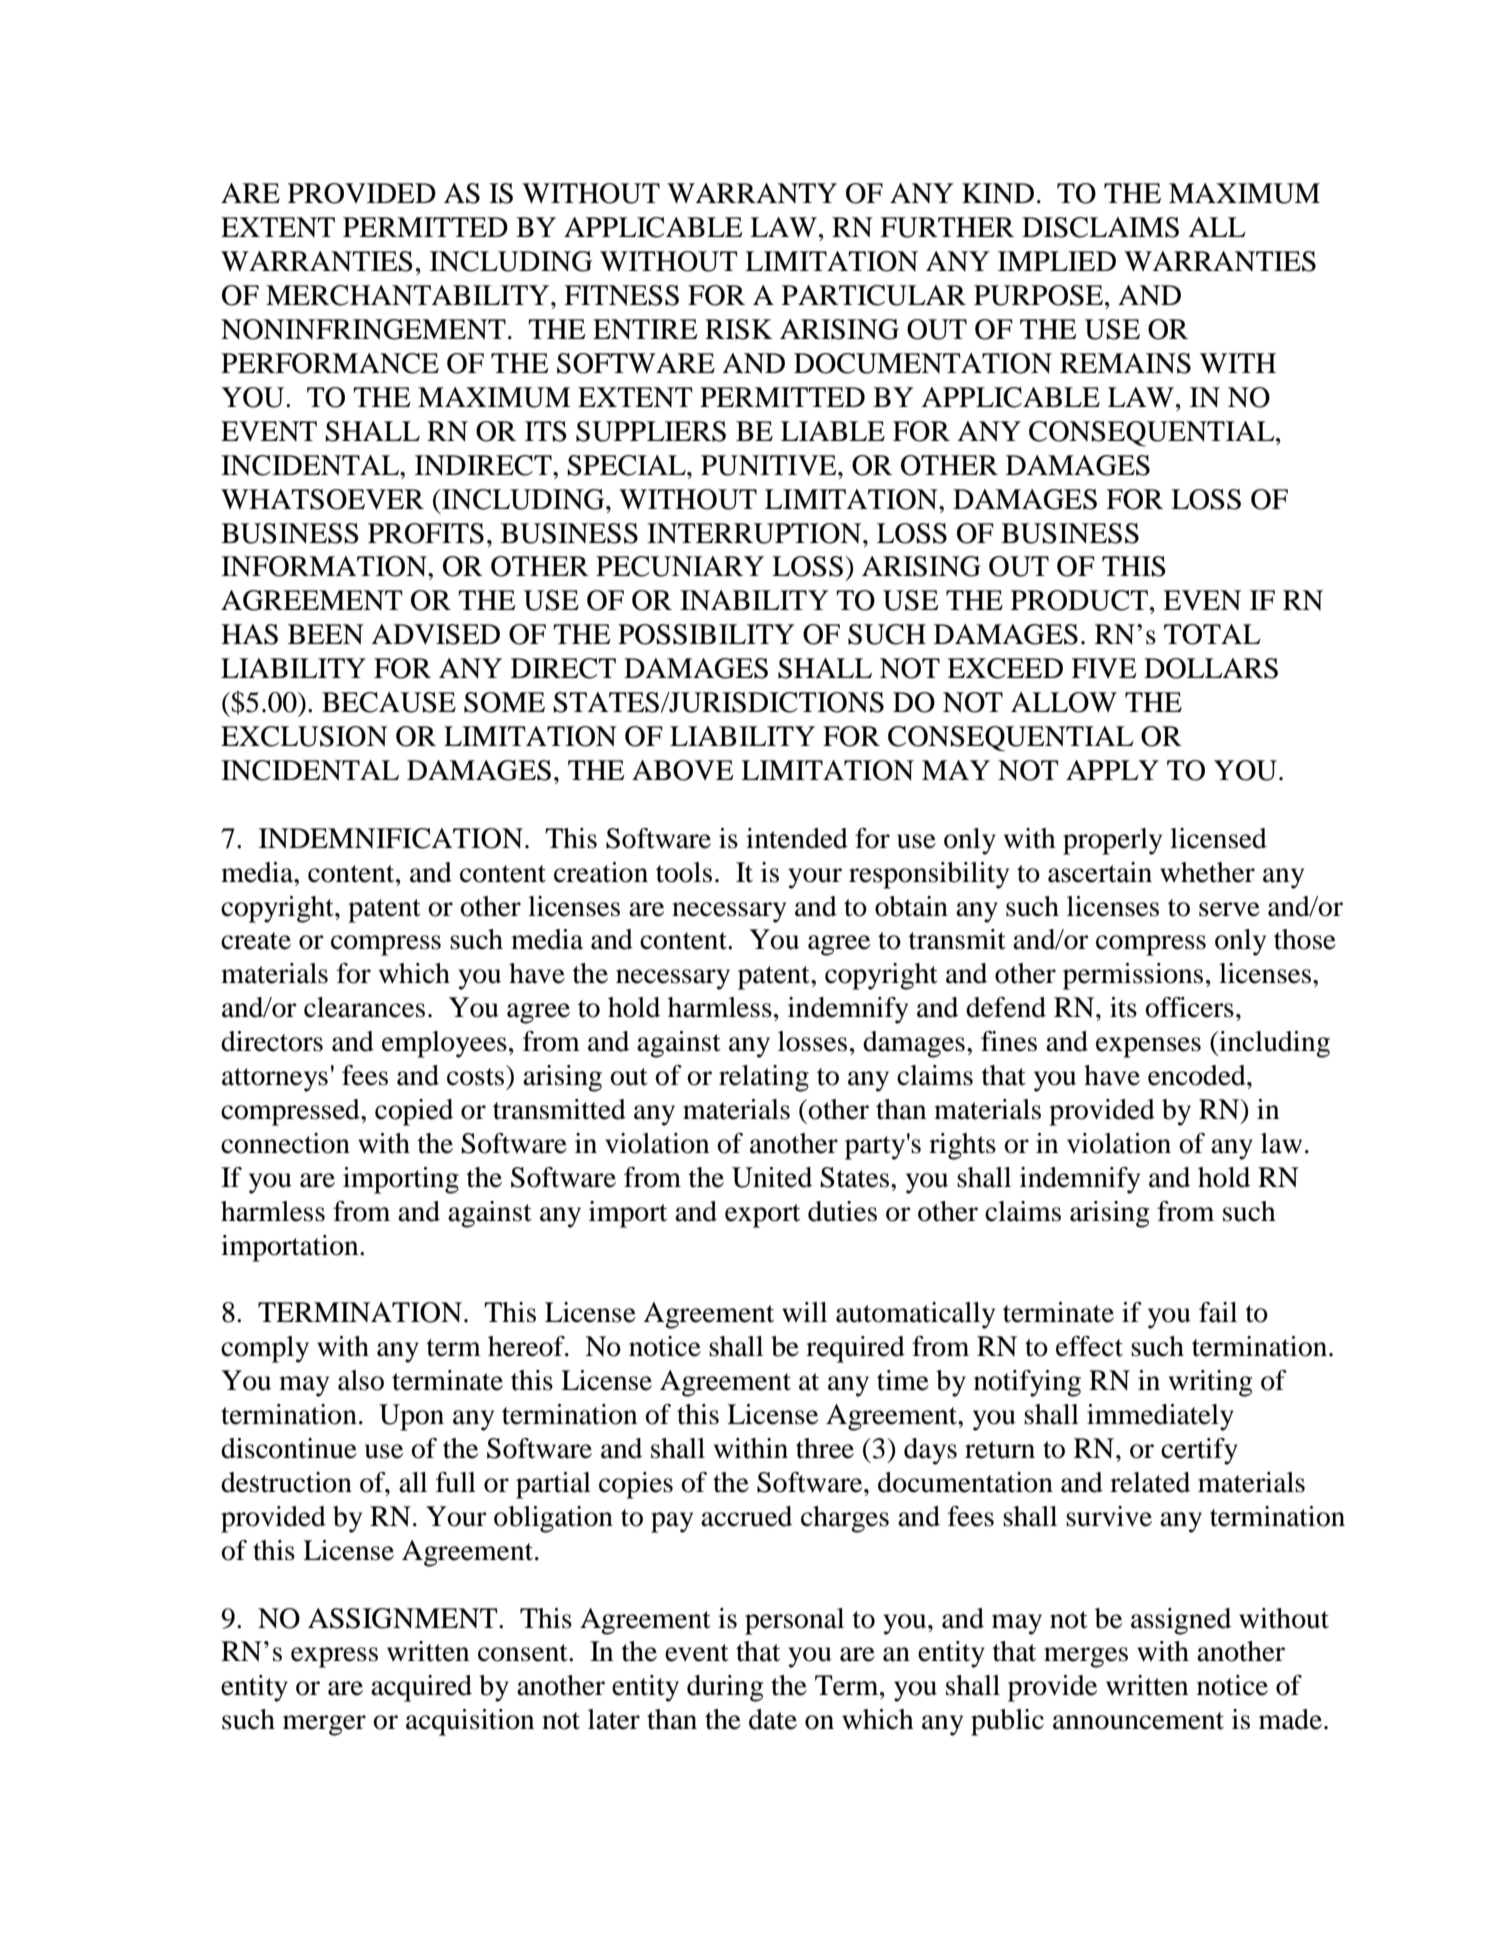 This screenshot has height=1946, width=1504. Describe the element at coordinates (804, 1312) in the screenshot. I see `will` at that location.
